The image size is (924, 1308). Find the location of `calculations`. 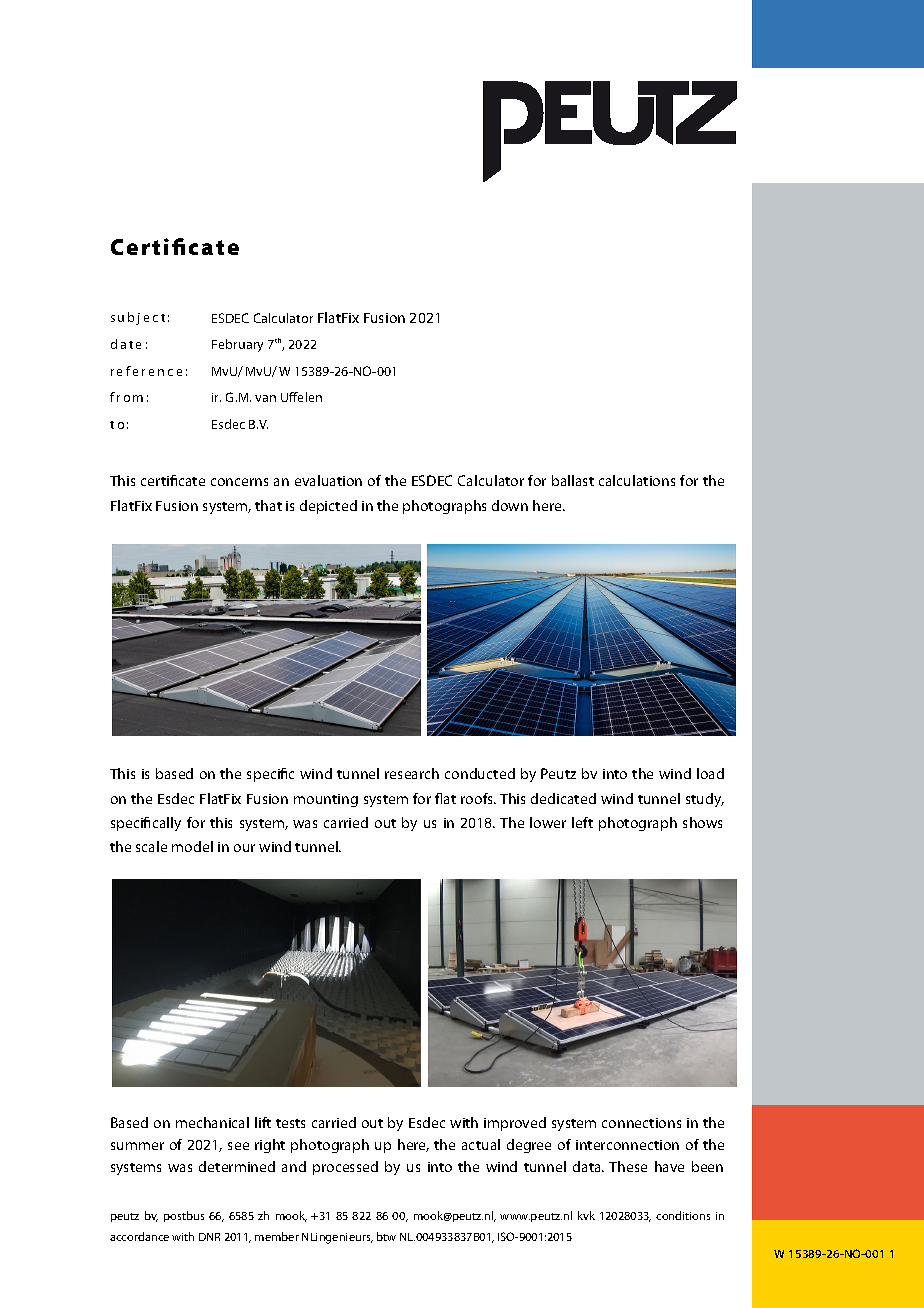

calculations is located at coordinates (637, 480).
